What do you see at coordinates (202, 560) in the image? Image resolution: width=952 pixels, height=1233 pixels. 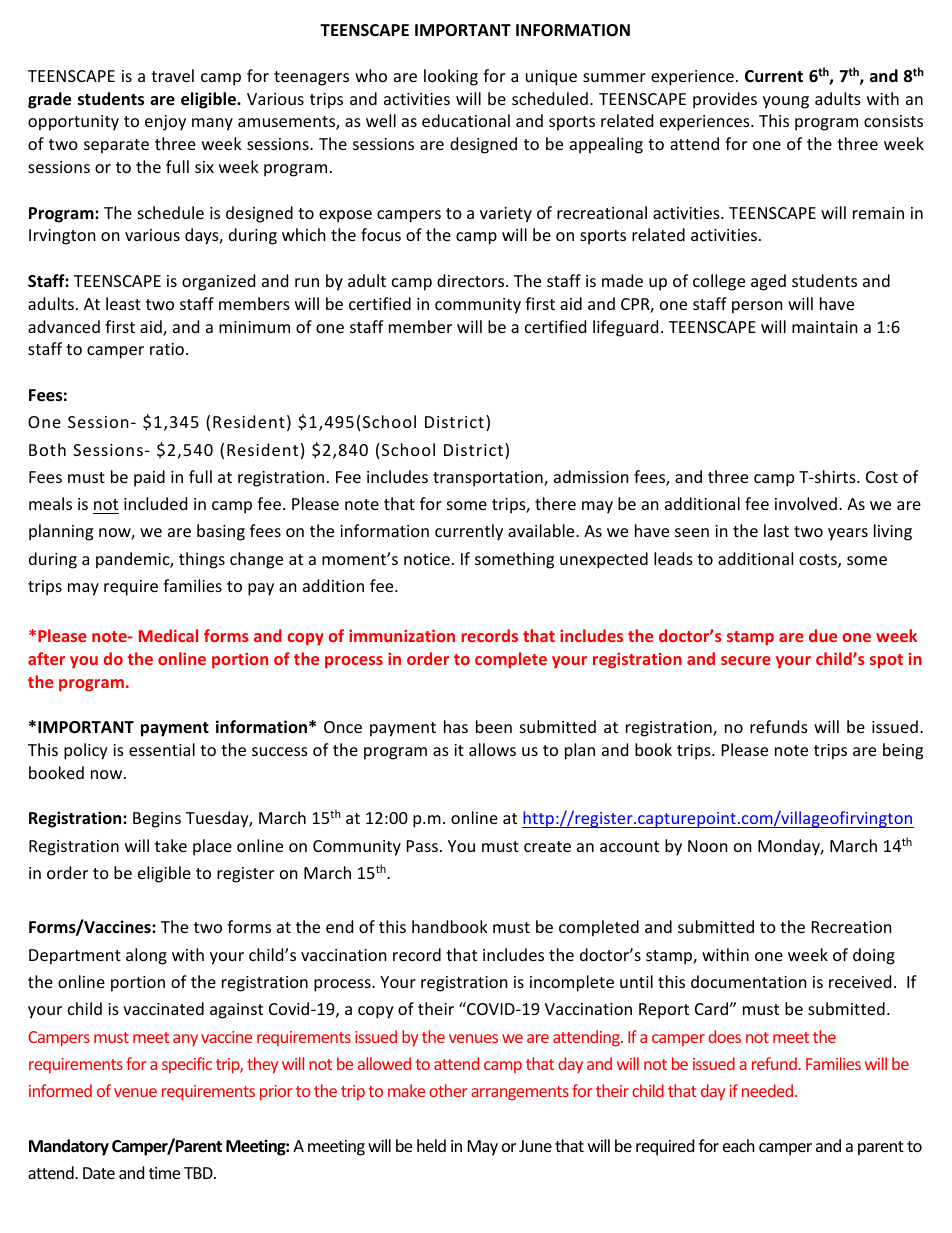 I see `things` at bounding box center [202, 560].
